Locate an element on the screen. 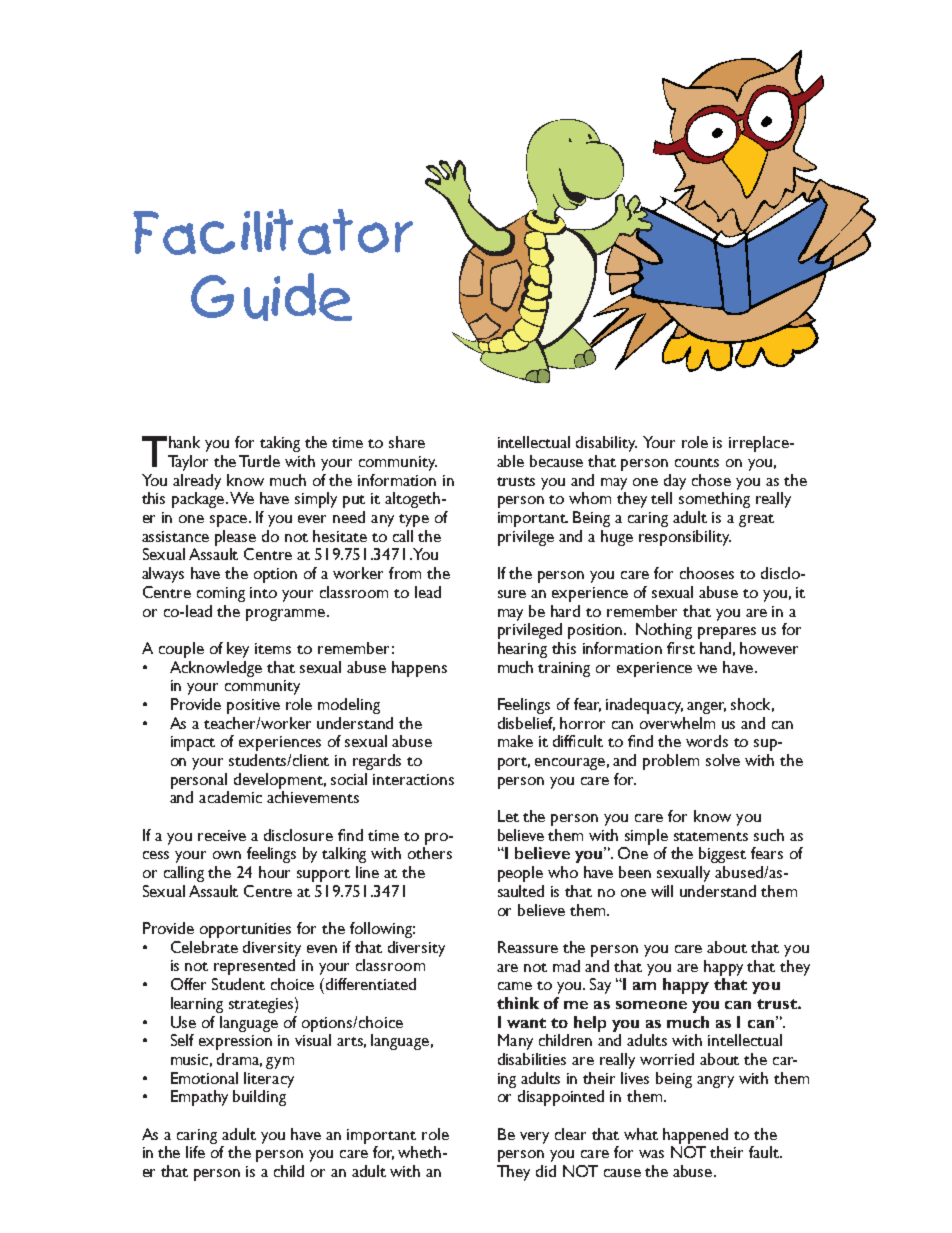  happens is located at coordinates (419, 669).
